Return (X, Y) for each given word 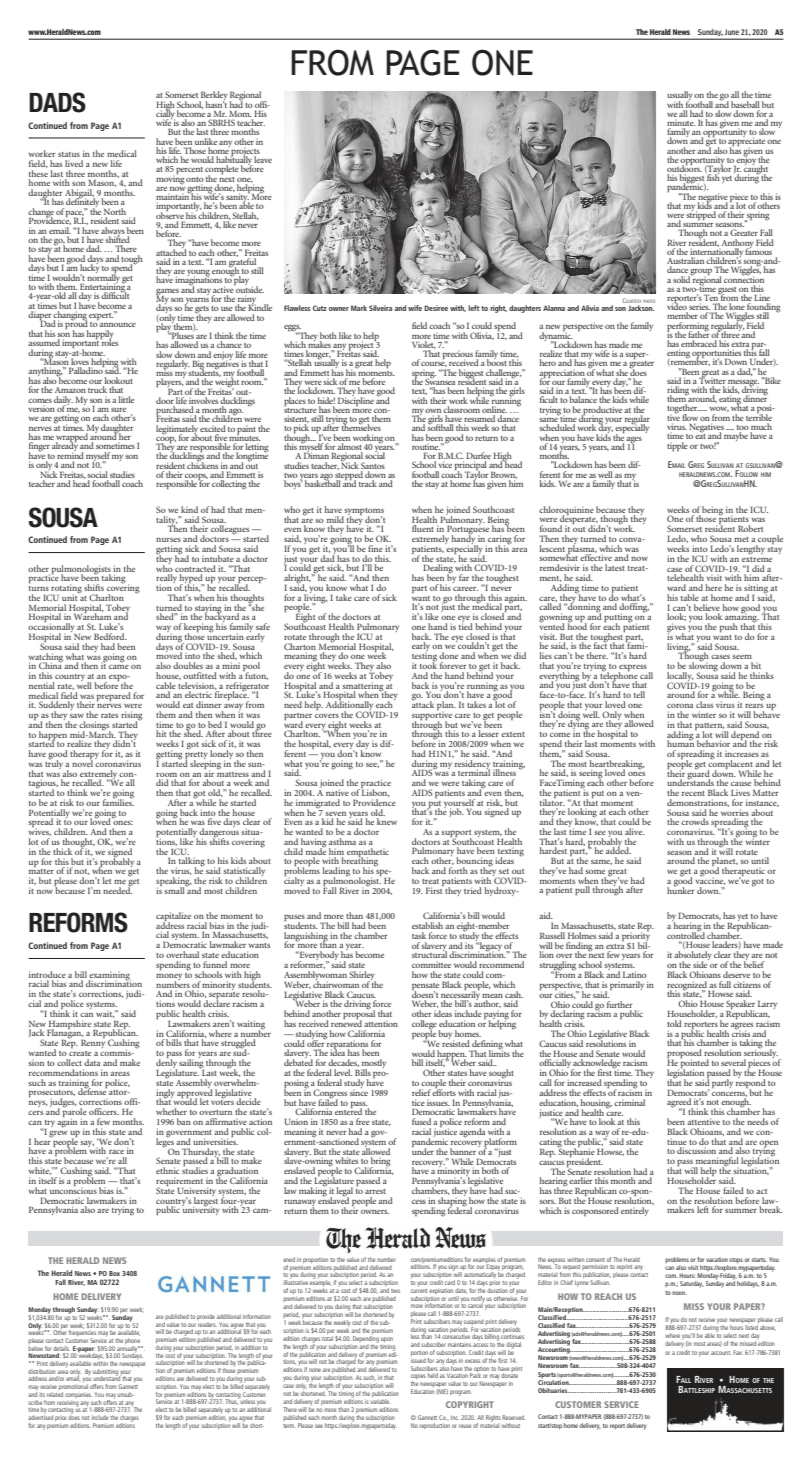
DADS (57, 102)
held (433, 1376)
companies (78, 1395)
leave (263, 159)
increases (742, 754)
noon (679, 1293)
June (731, 32)
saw (77, 716)
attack (423, 703)
